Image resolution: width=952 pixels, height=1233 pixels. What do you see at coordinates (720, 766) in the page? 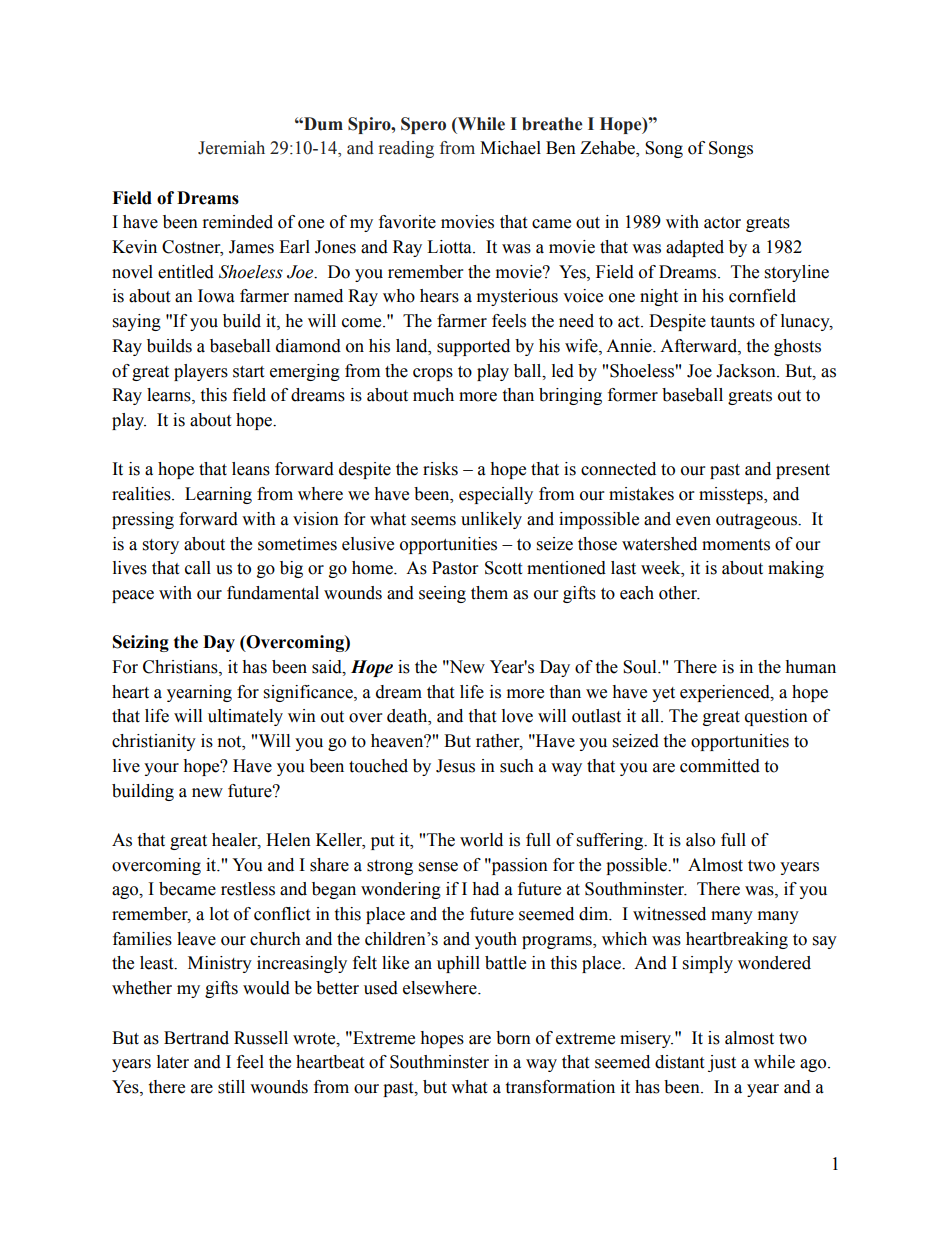
I see `committed` at bounding box center [720, 766].
